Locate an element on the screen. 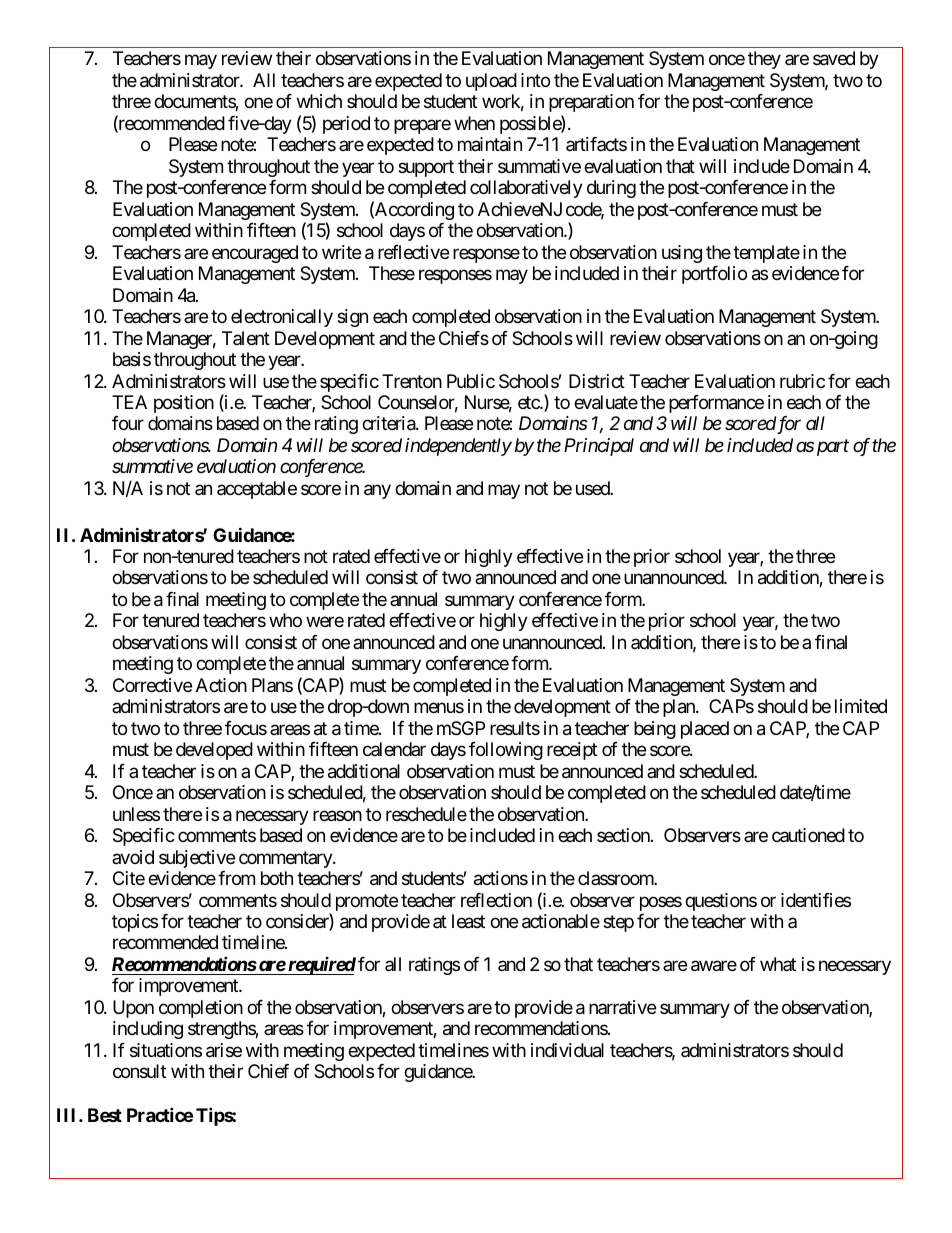  which is located at coordinates (319, 101).
